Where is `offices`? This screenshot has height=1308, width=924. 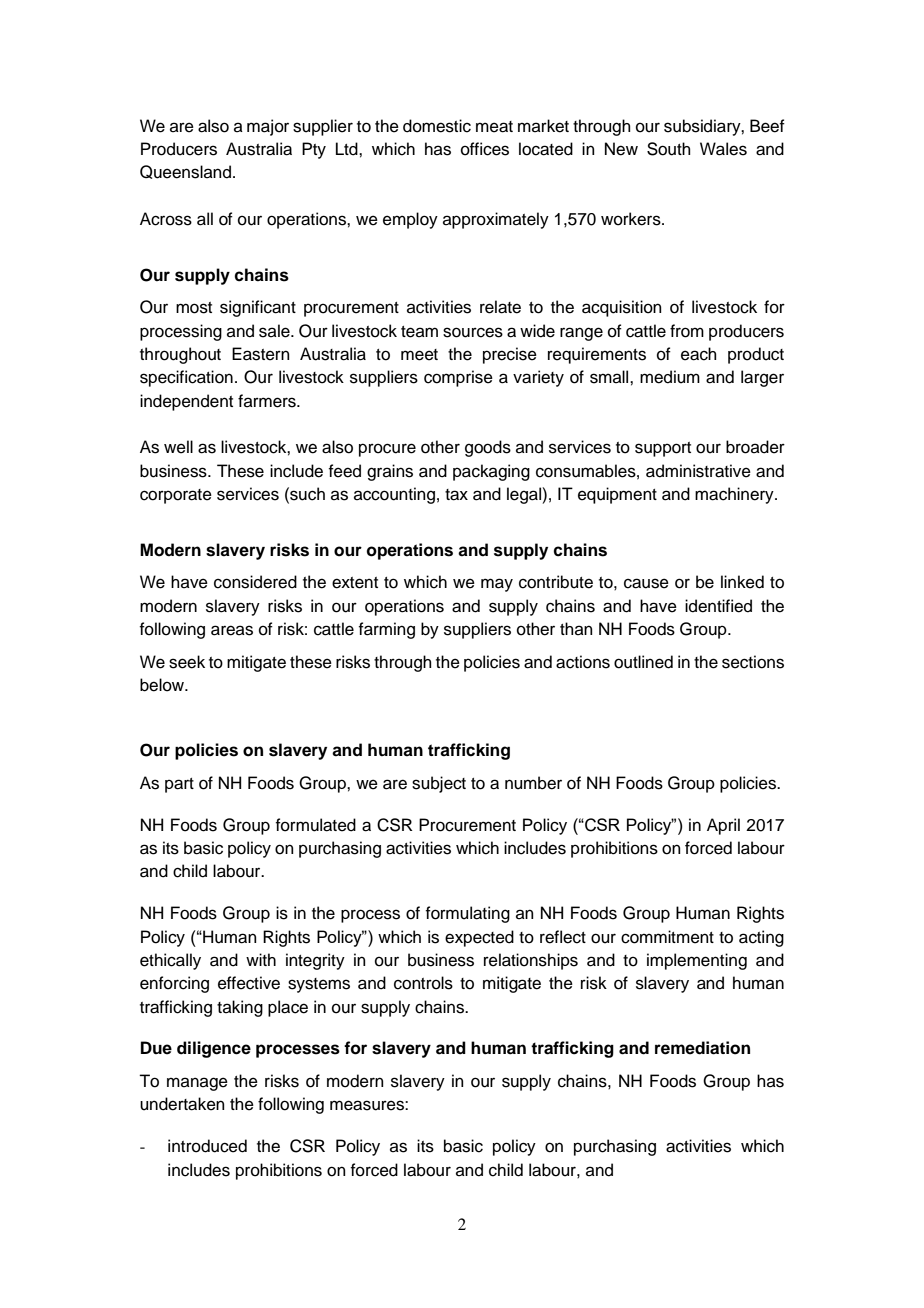
offices is located at coordinates (485, 149).
